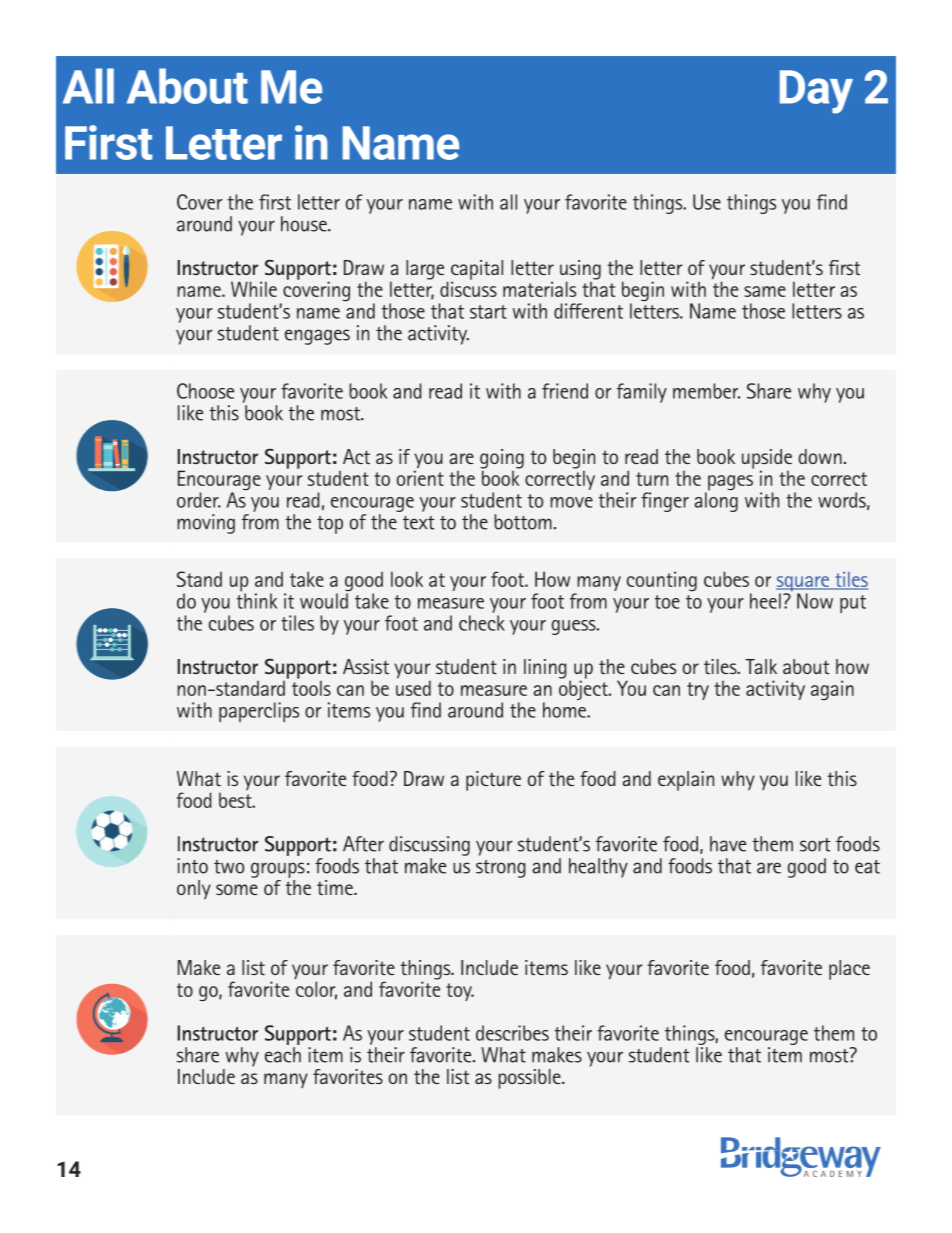 The height and width of the document is (1233, 952). I want to click on place, so click(849, 970).
